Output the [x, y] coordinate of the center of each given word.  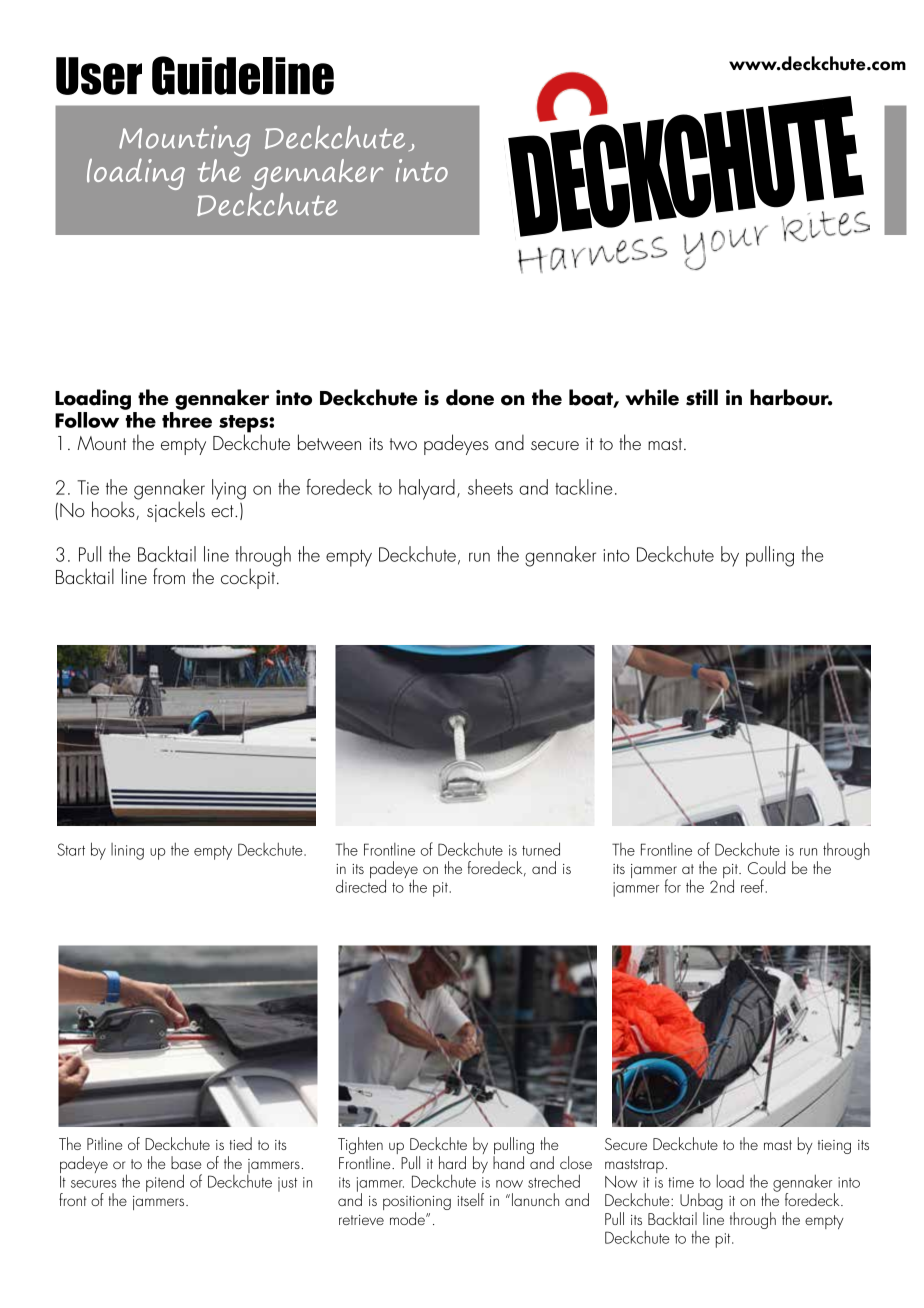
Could [766, 867]
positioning [417, 1204]
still [702, 397]
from [169, 576]
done [470, 397]
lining [127, 851]
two [403, 444]
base [186, 1162]
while [652, 397]
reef [752, 886]
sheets [490, 487]
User [99, 76]
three [187, 420]
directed [361, 885]
